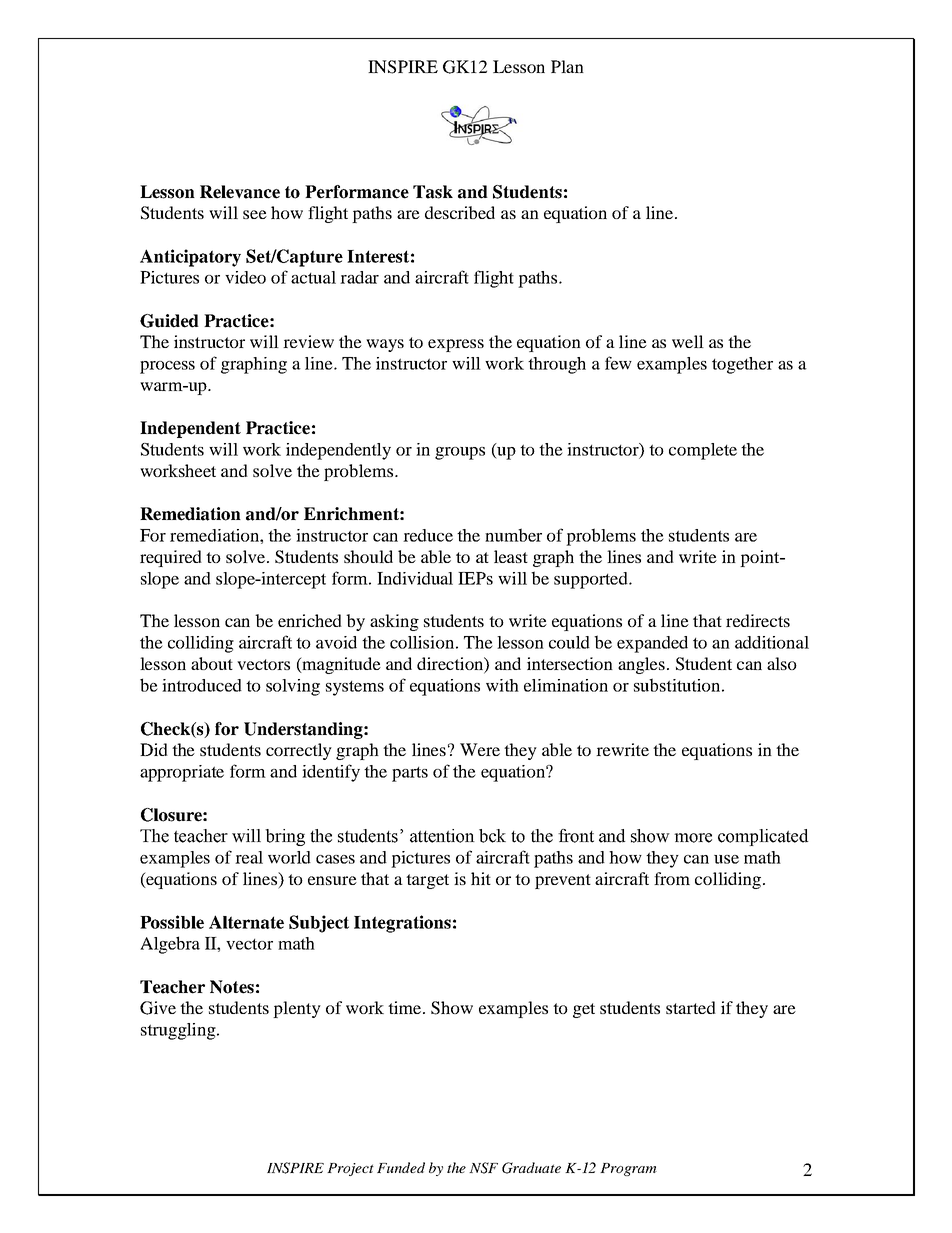 Image resolution: width=952 pixels, height=1233 pixels. I want to click on Alternate, so click(246, 922).
